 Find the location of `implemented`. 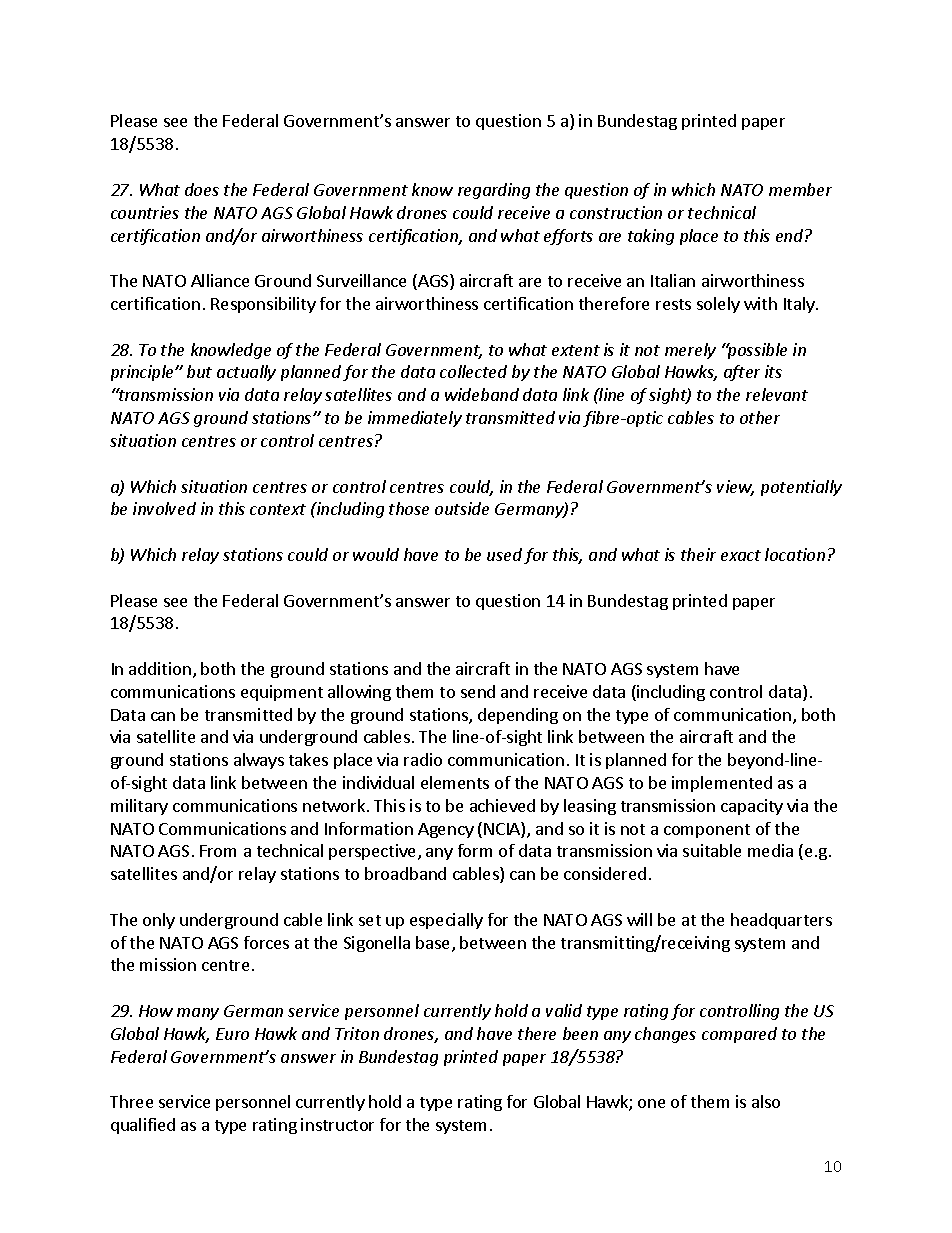

implemented is located at coordinates (722, 784).
